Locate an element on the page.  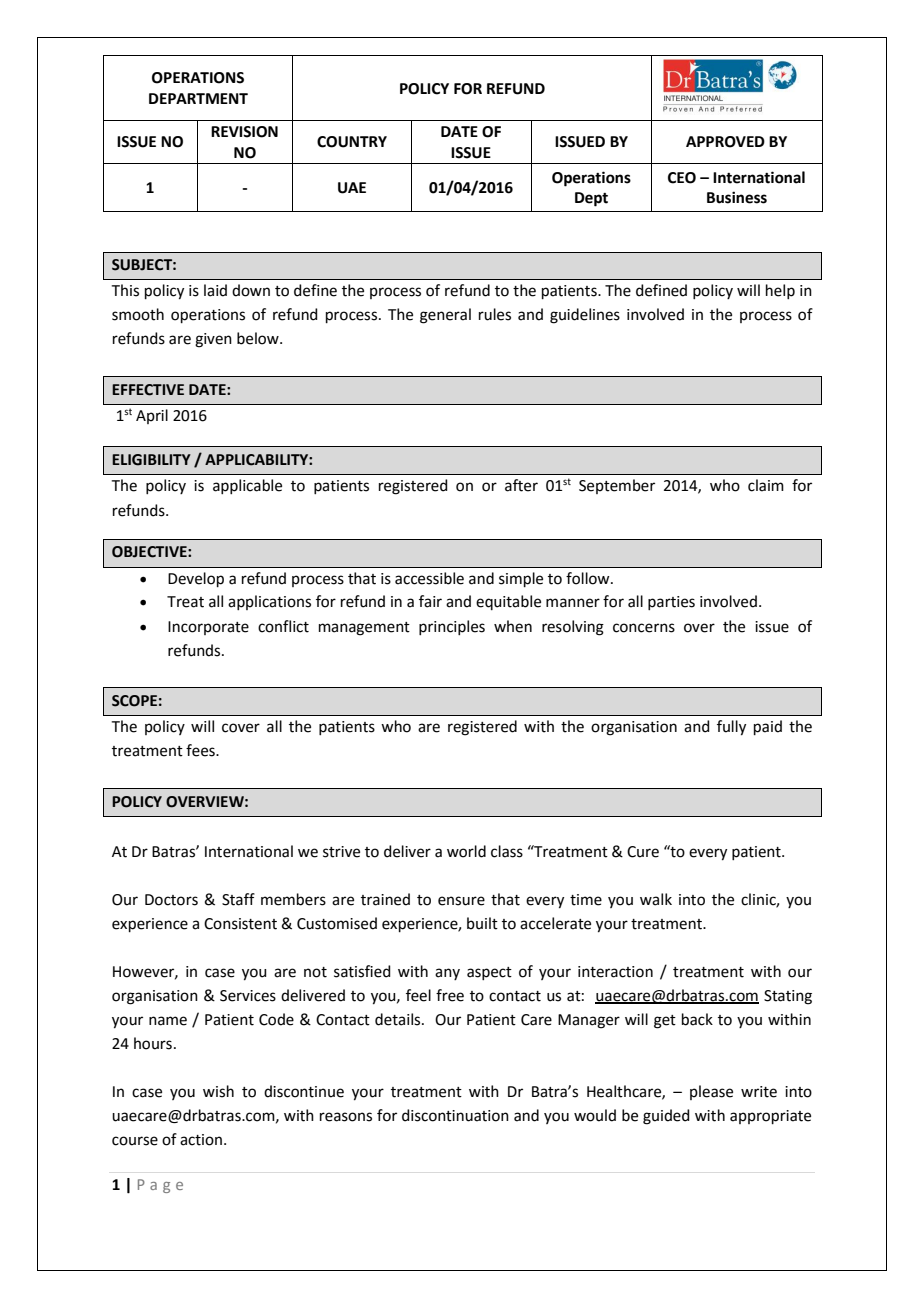
please is located at coordinates (711, 1092).
